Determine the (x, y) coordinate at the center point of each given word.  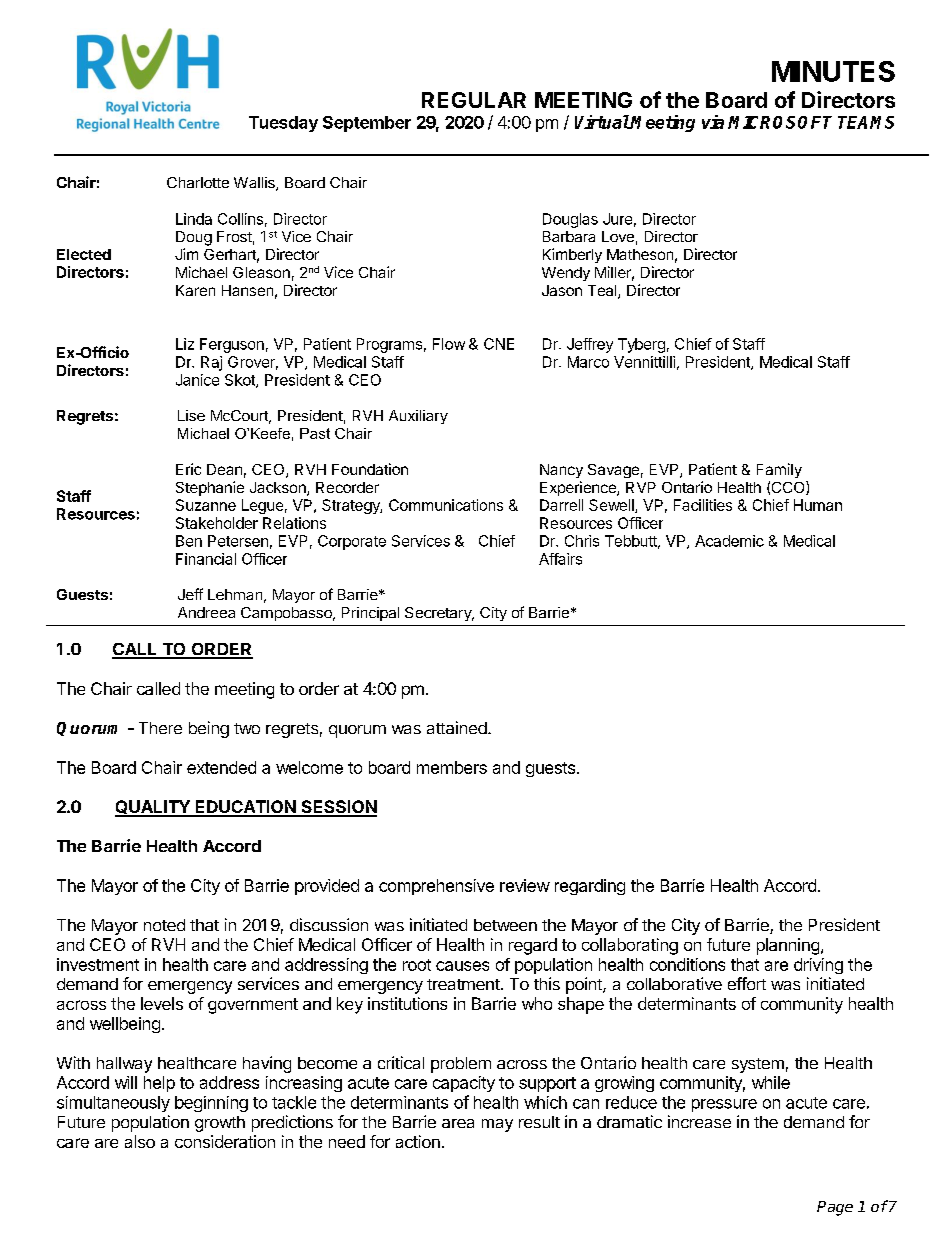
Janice (197, 380)
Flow (449, 344)
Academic (729, 541)
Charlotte (198, 182)
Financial (206, 559)
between (505, 925)
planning (788, 946)
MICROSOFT (780, 122)
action (418, 1141)
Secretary (439, 614)
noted (164, 925)
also (140, 1141)
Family (779, 470)
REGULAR (474, 100)
